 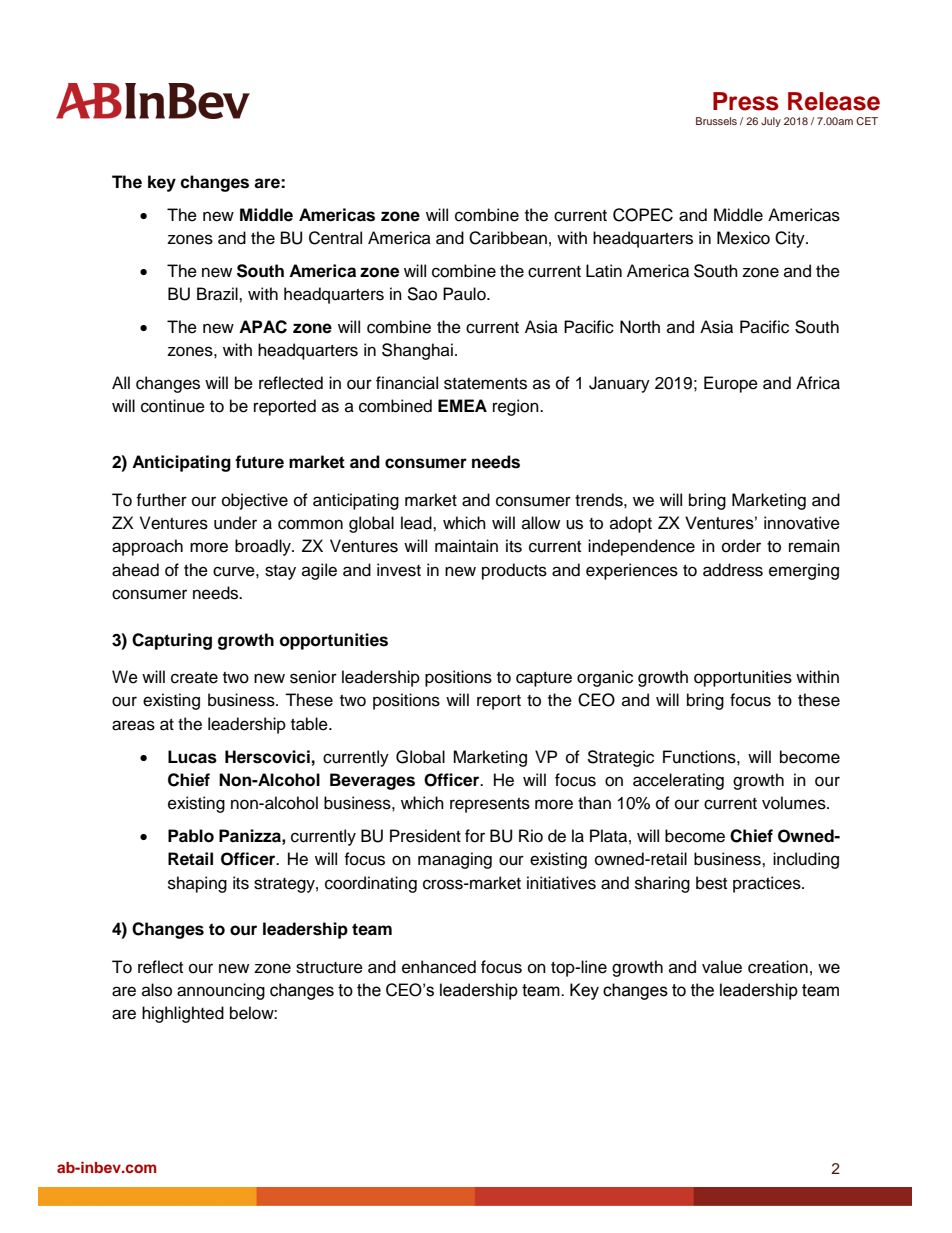 I want to click on broadly, so click(x=264, y=547).
